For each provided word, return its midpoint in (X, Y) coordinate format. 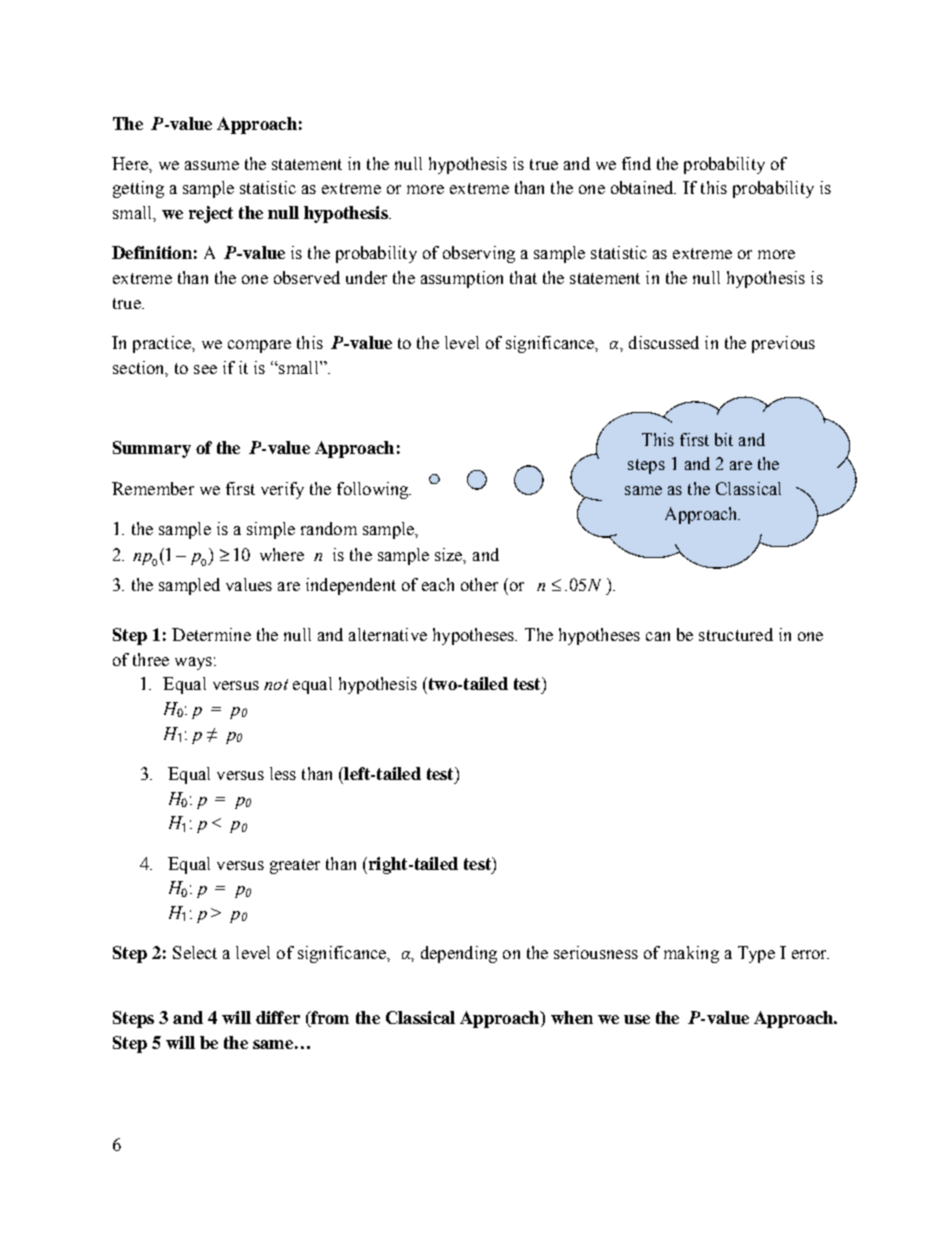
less (283, 773)
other (479, 584)
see (205, 369)
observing (479, 254)
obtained (643, 187)
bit (724, 439)
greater (295, 866)
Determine (211, 634)
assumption (462, 279)
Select (195, 952)
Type (756, 954)
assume (212, 165)
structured (736, 634)
